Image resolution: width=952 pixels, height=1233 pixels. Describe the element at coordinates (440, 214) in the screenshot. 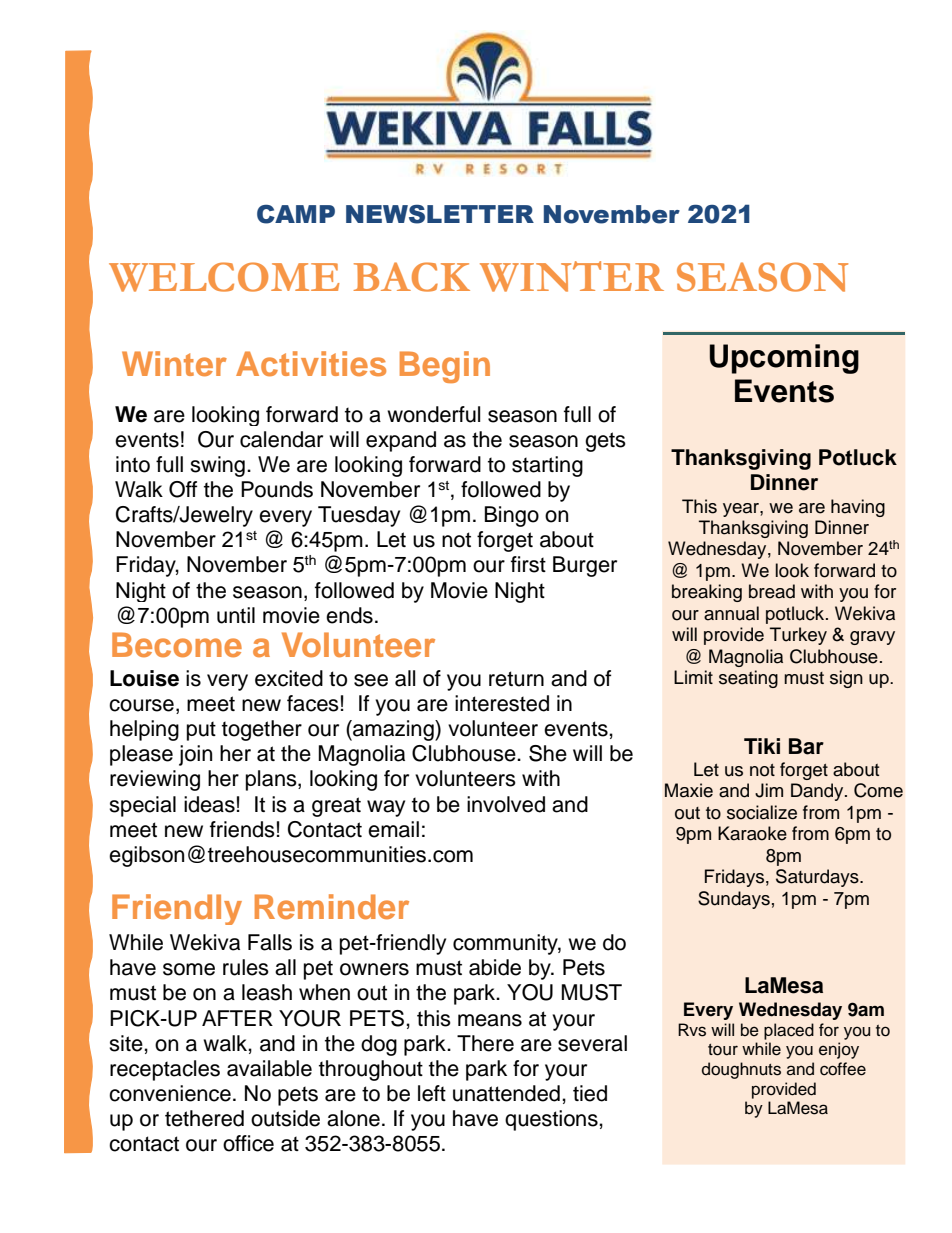

I see `NEWSLETTER` at that location.
